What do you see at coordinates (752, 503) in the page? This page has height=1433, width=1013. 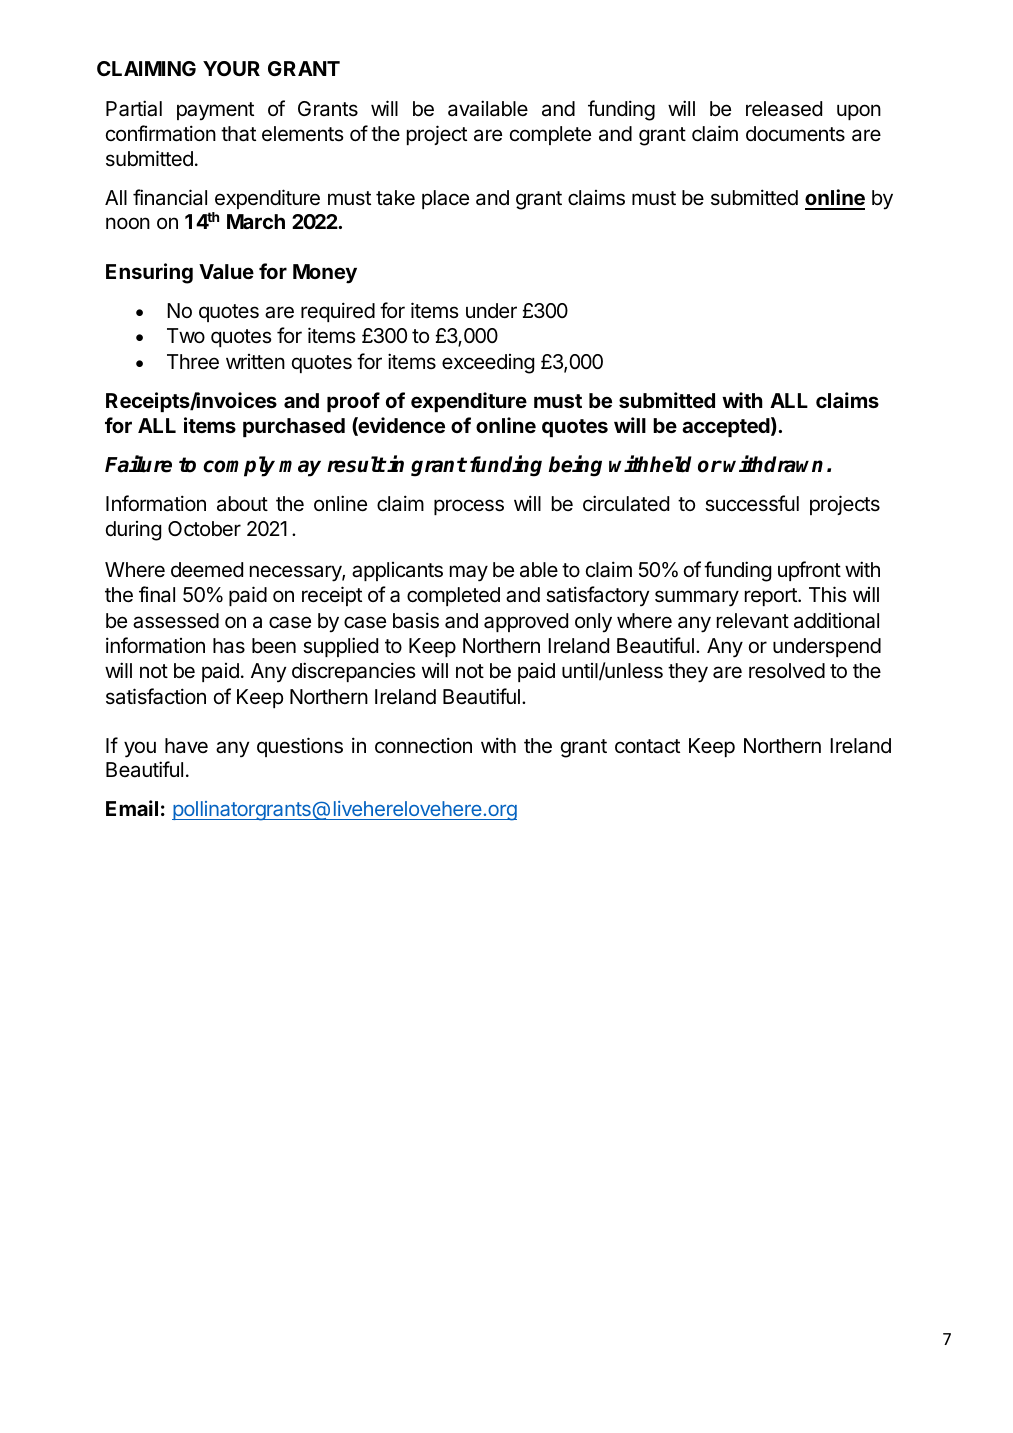 I see `successful` at bounding box center [752, 503].
